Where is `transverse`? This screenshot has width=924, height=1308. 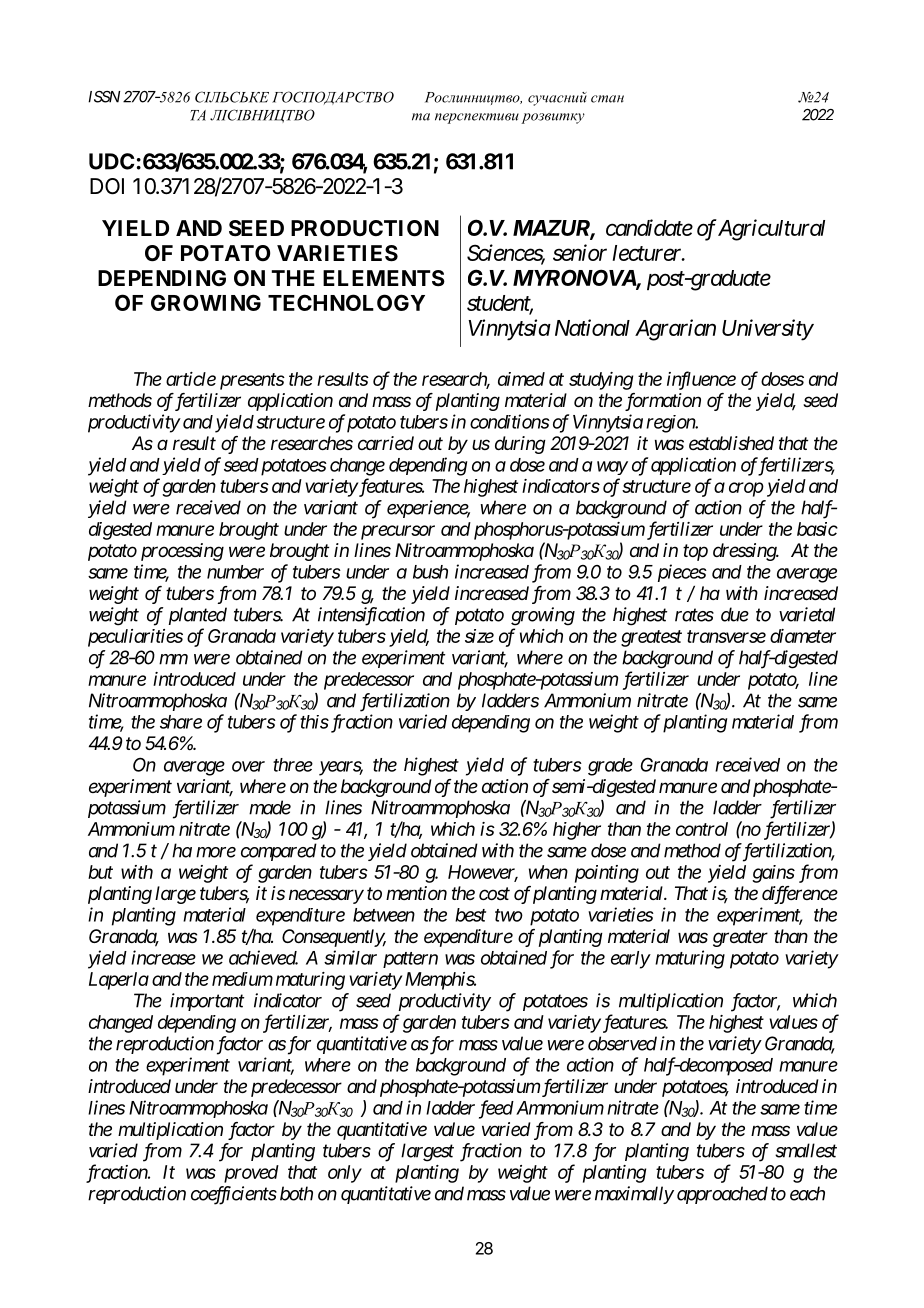
transverse is located at coordinates (726, 636).
